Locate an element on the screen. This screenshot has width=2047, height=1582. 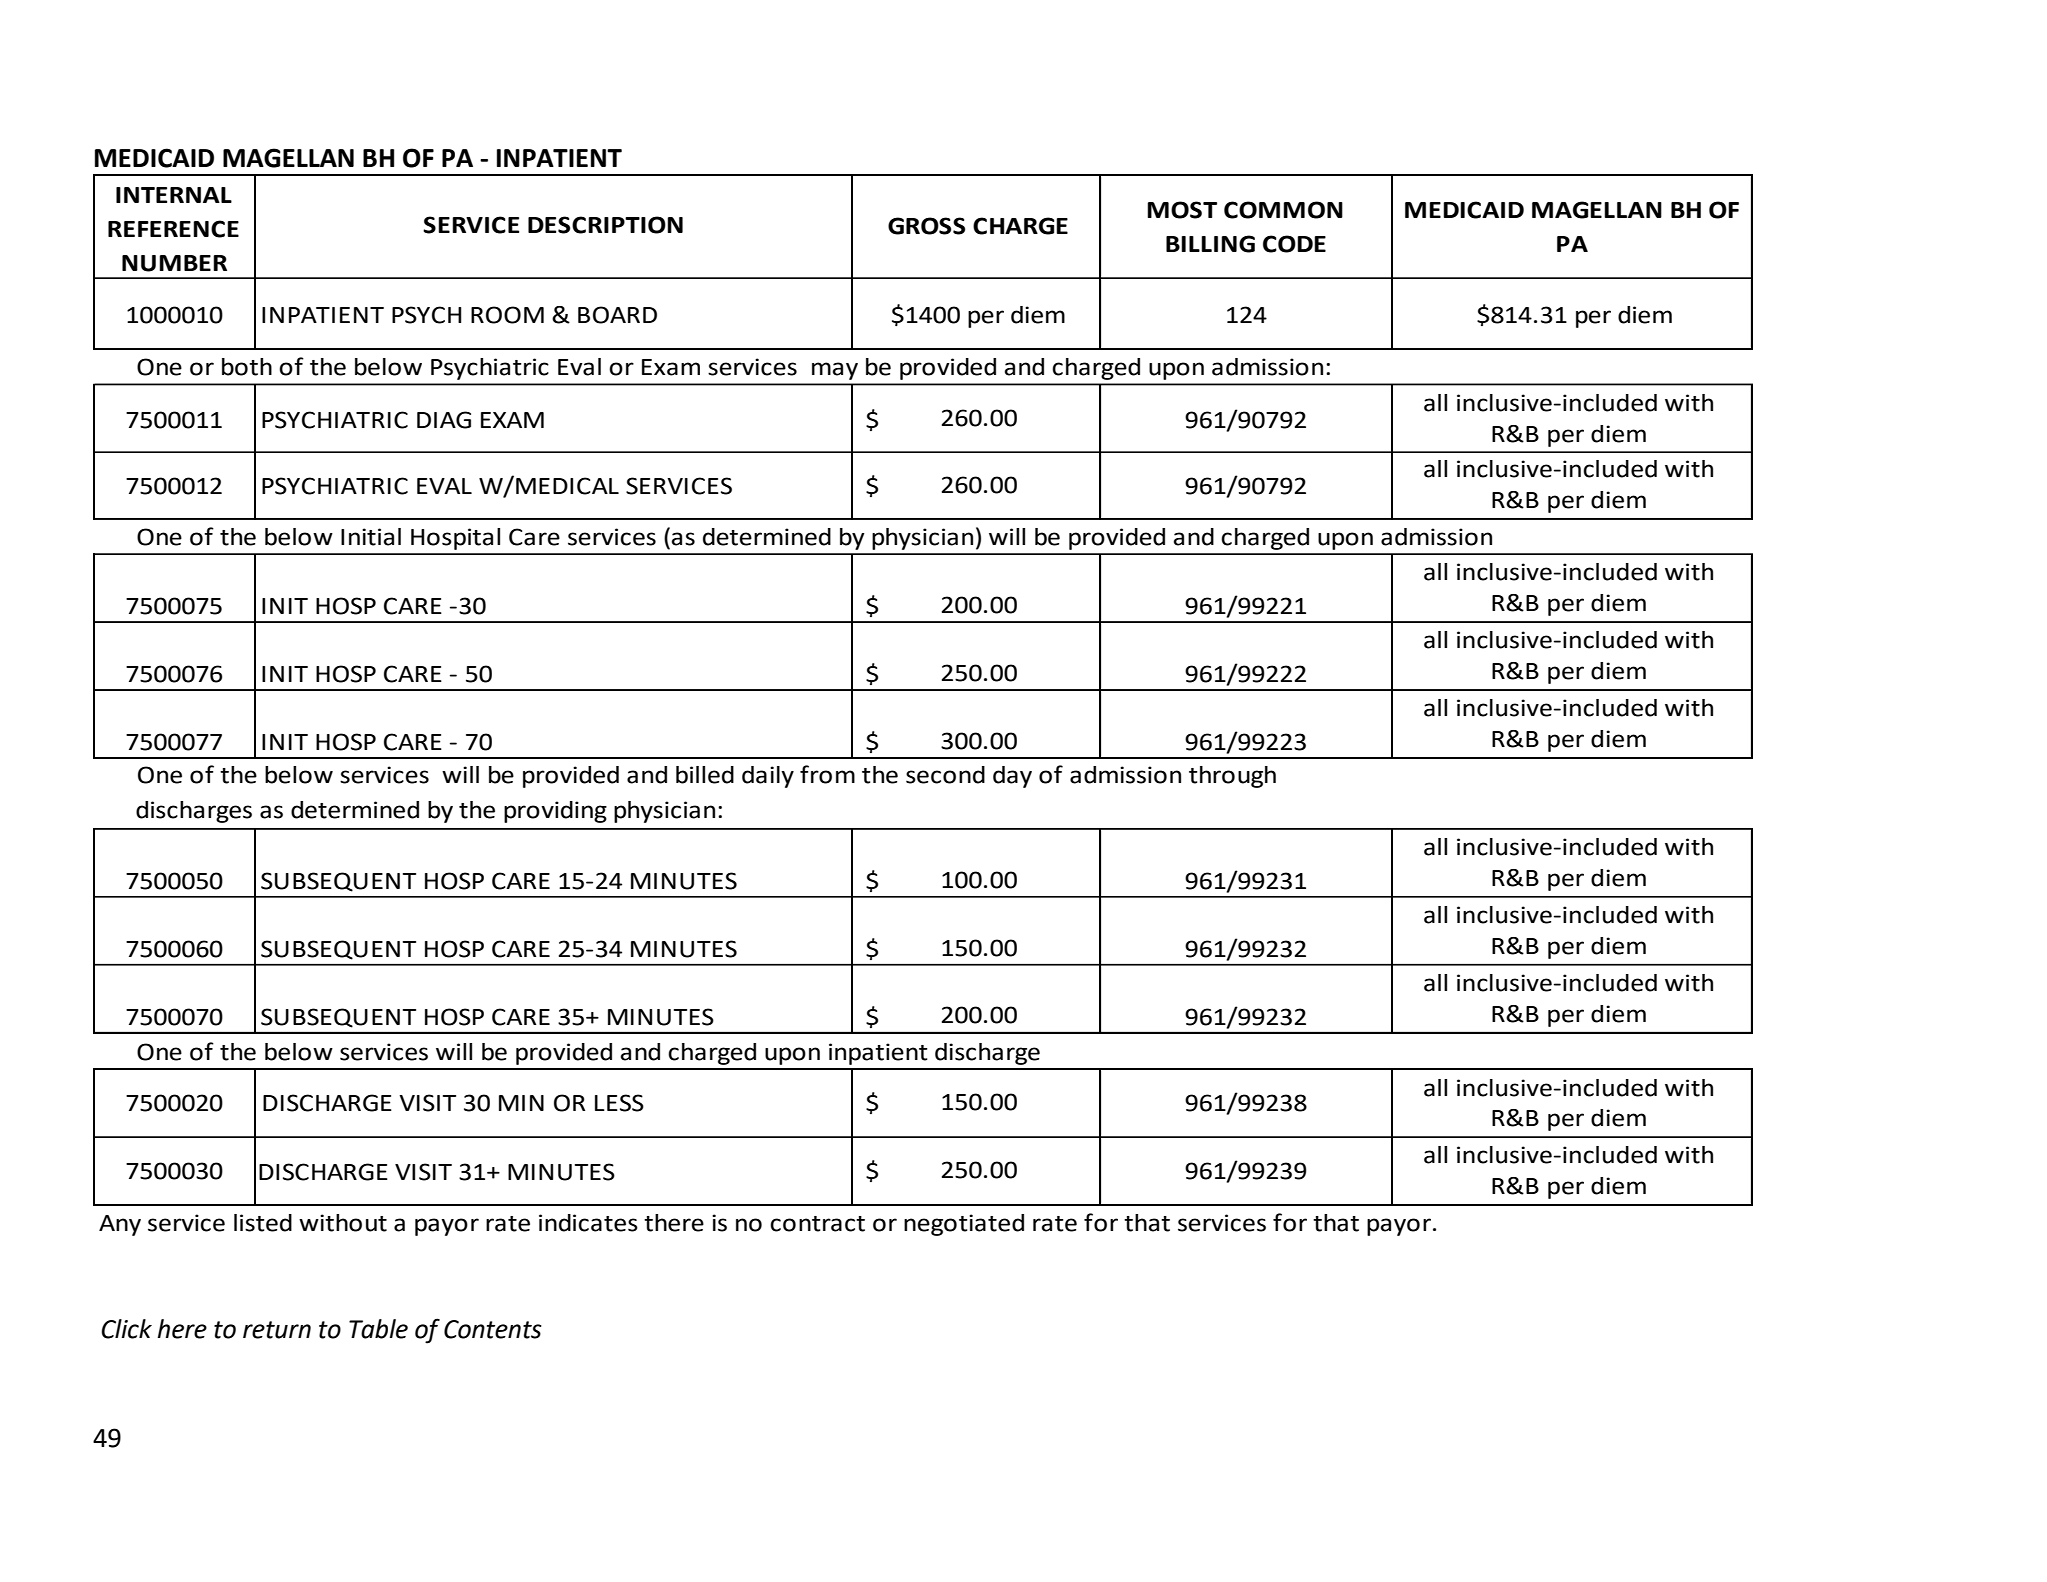
day is located at coordinates (1012, 777).
